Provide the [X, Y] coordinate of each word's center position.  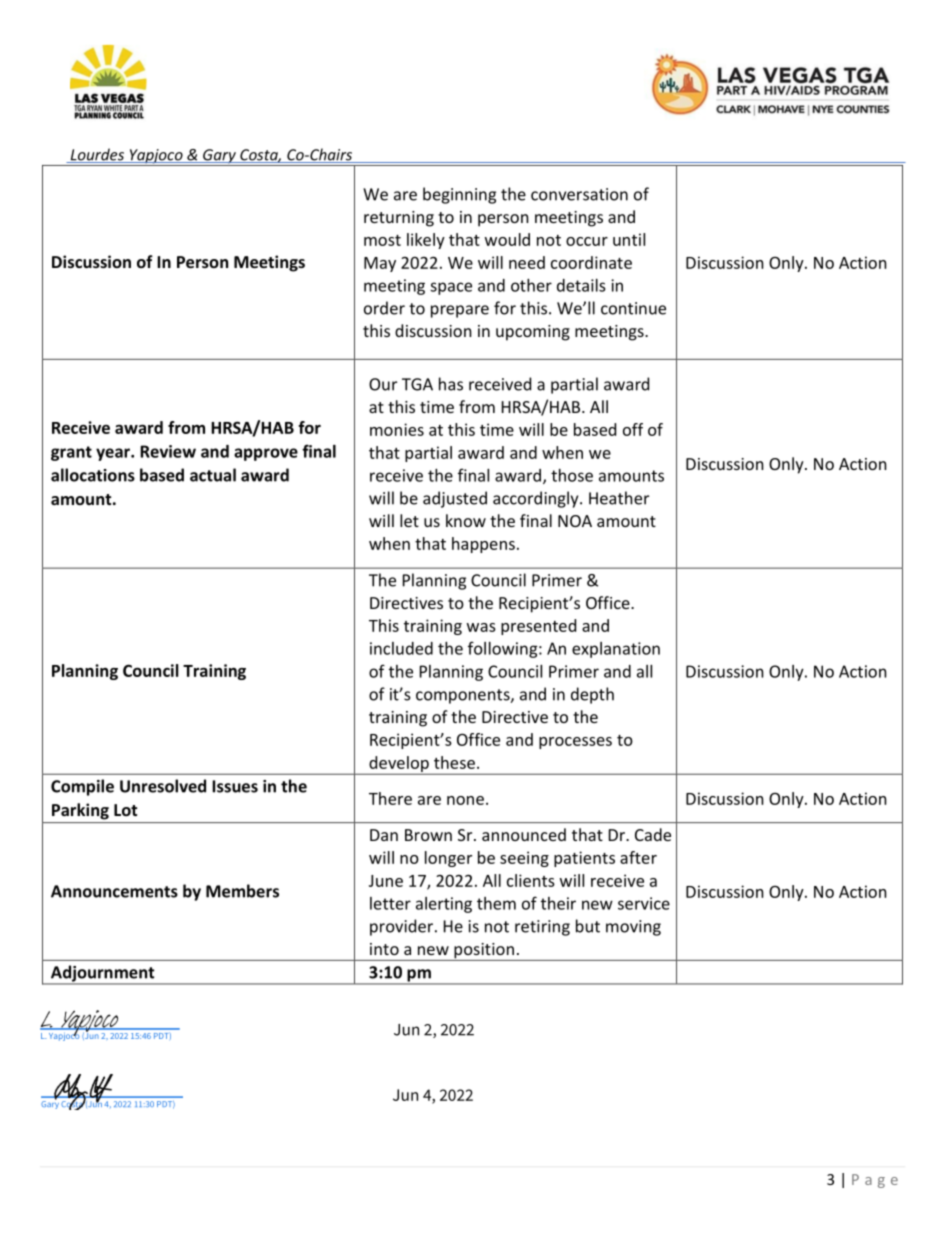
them [496, 903]
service [644, 903]
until [629, 239]
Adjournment [103, 974]
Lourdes [97, 155]
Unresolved [163, 786]
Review [168, 451]
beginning [459, 195]
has [451, 384]
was [481, 627]
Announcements [114, 891]
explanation [616, 650]
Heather [619, 498]
